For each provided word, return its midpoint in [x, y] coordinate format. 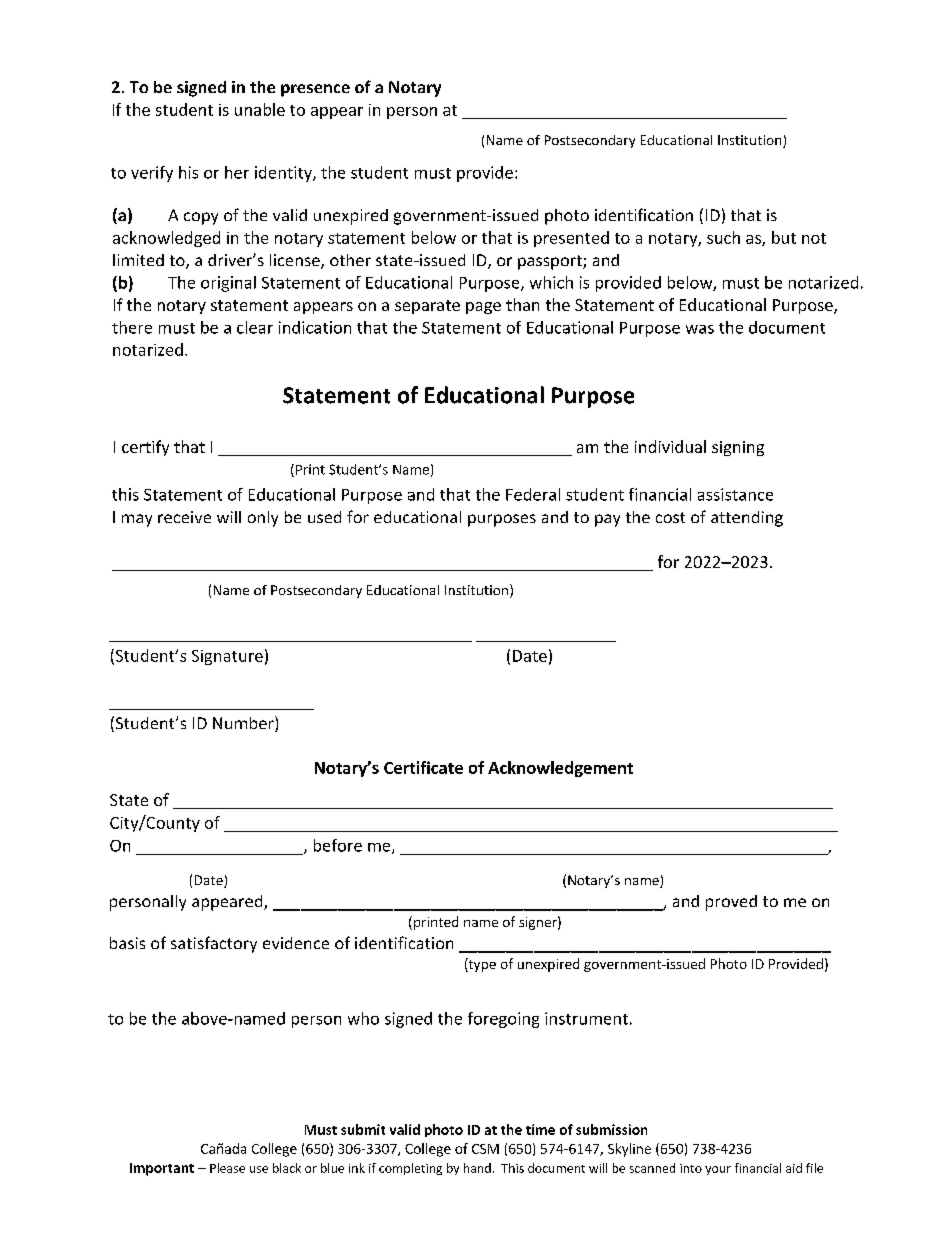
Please [227, 1168]
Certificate [423, 767]
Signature [227, 657]
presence [315, 90]
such [723, 237]
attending [747, 519]
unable [260, 109]
